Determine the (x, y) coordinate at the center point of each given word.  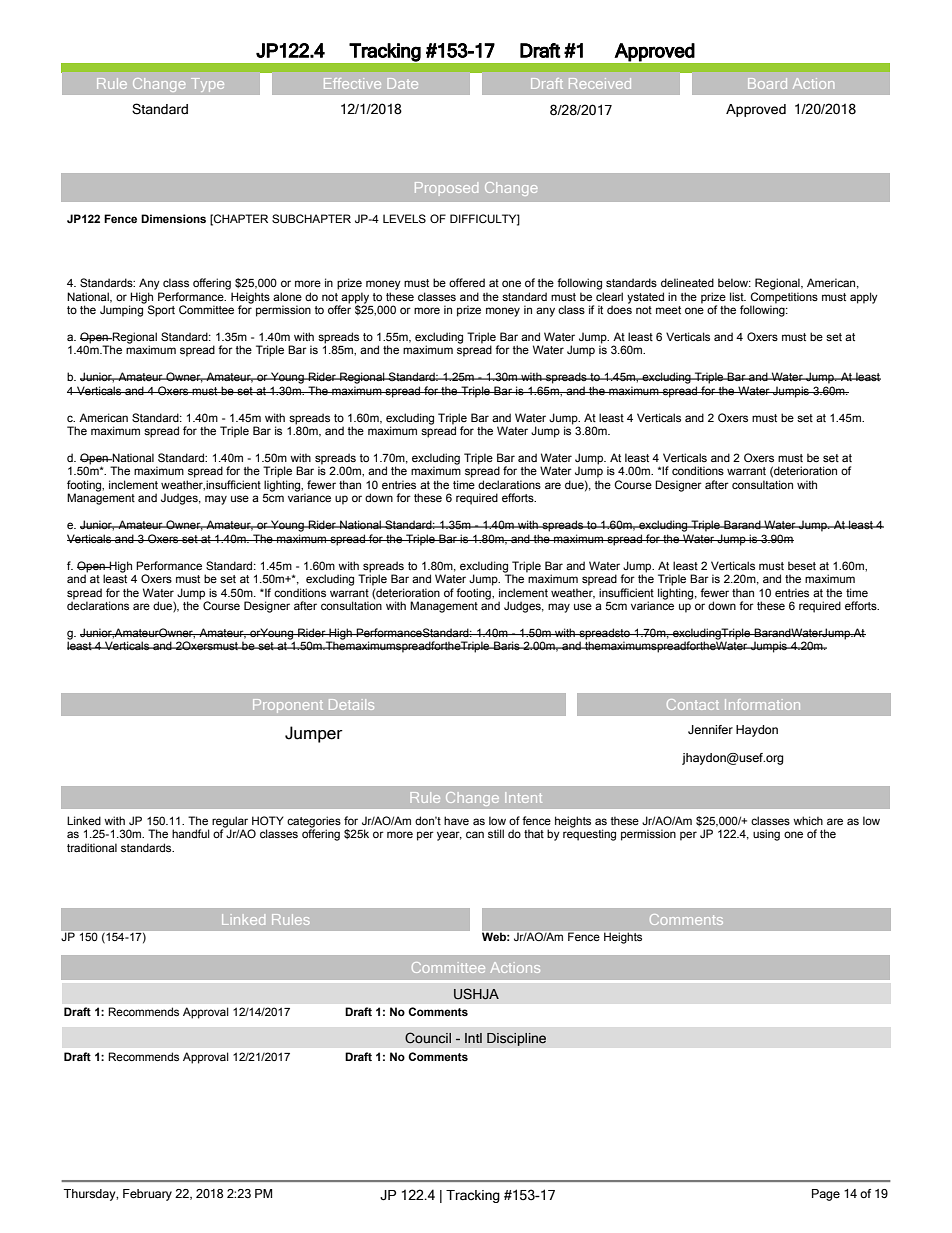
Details (351, 704)
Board (767, 83)
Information (762, 704)
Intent (523, 797)
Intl (473, 1038)
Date (403, 83)
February (147, 1195)
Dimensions (173, 219)
